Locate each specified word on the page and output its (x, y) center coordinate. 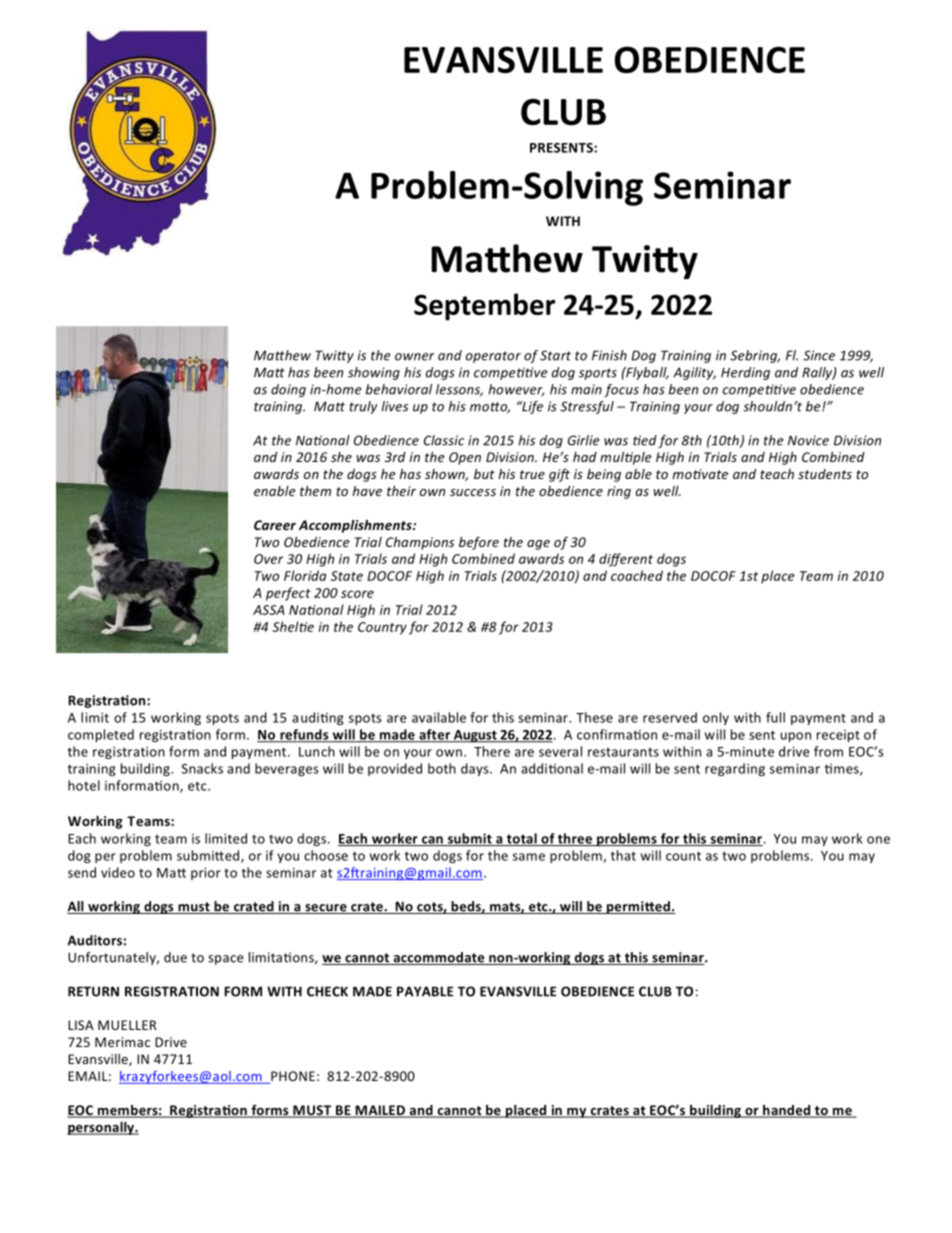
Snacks (202, 768)
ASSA (268, 610)
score (357, 594)
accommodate (439, 958)
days (476, 769)
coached (637, 575)
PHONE (292, 1077)
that (623, 855)
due (175, 957)
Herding (745, 373)
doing (288, 390)
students (825, 474)
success (473, 492)
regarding (735, 769)
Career (275, 525)
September (484, 307)
